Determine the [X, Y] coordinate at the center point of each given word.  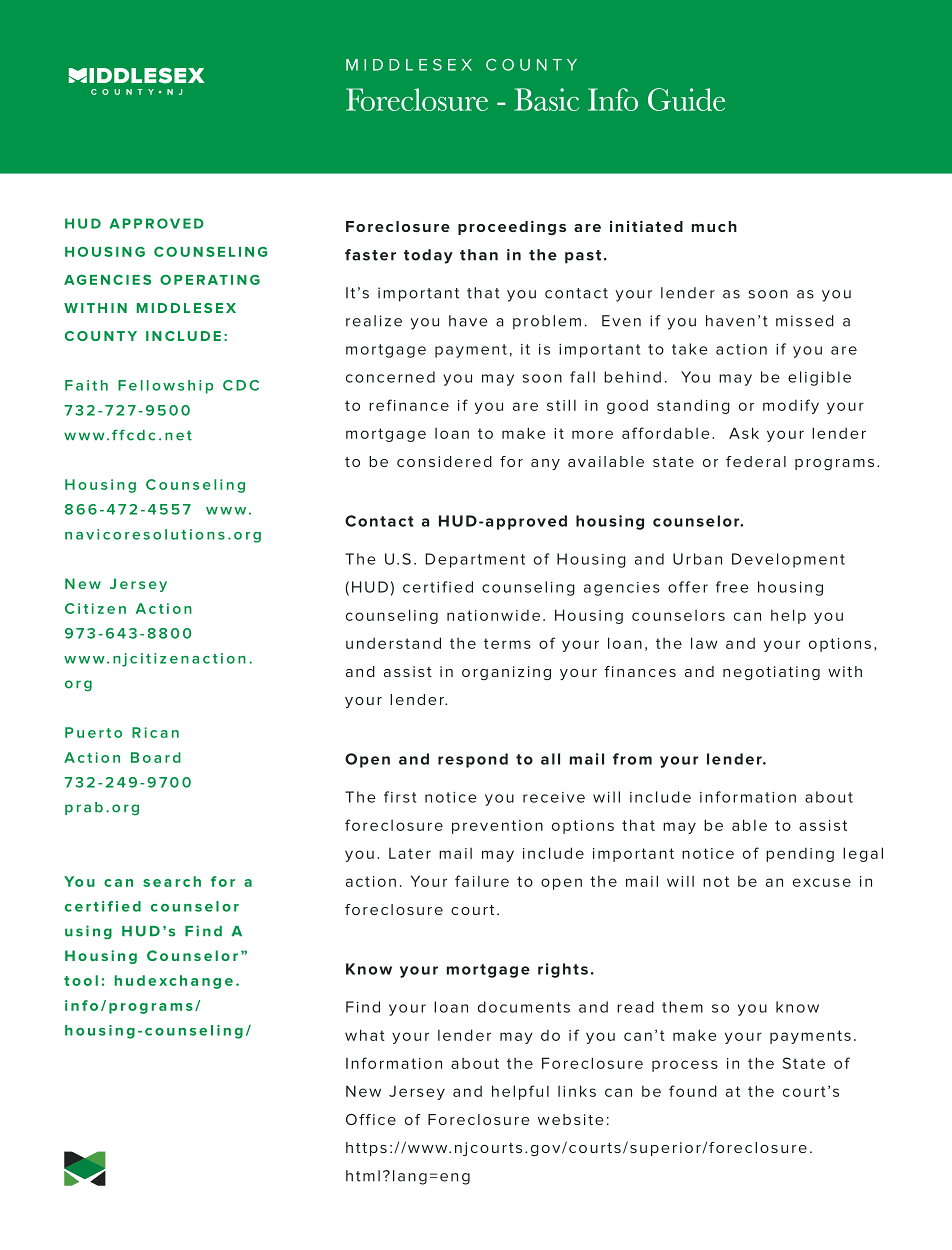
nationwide [493, 615]
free [732, 587]
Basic [546, 99]
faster [370, 255]
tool [81, 980]
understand [393, 643]
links [577, 1091]
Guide [686, 99]
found [693, 1091]
